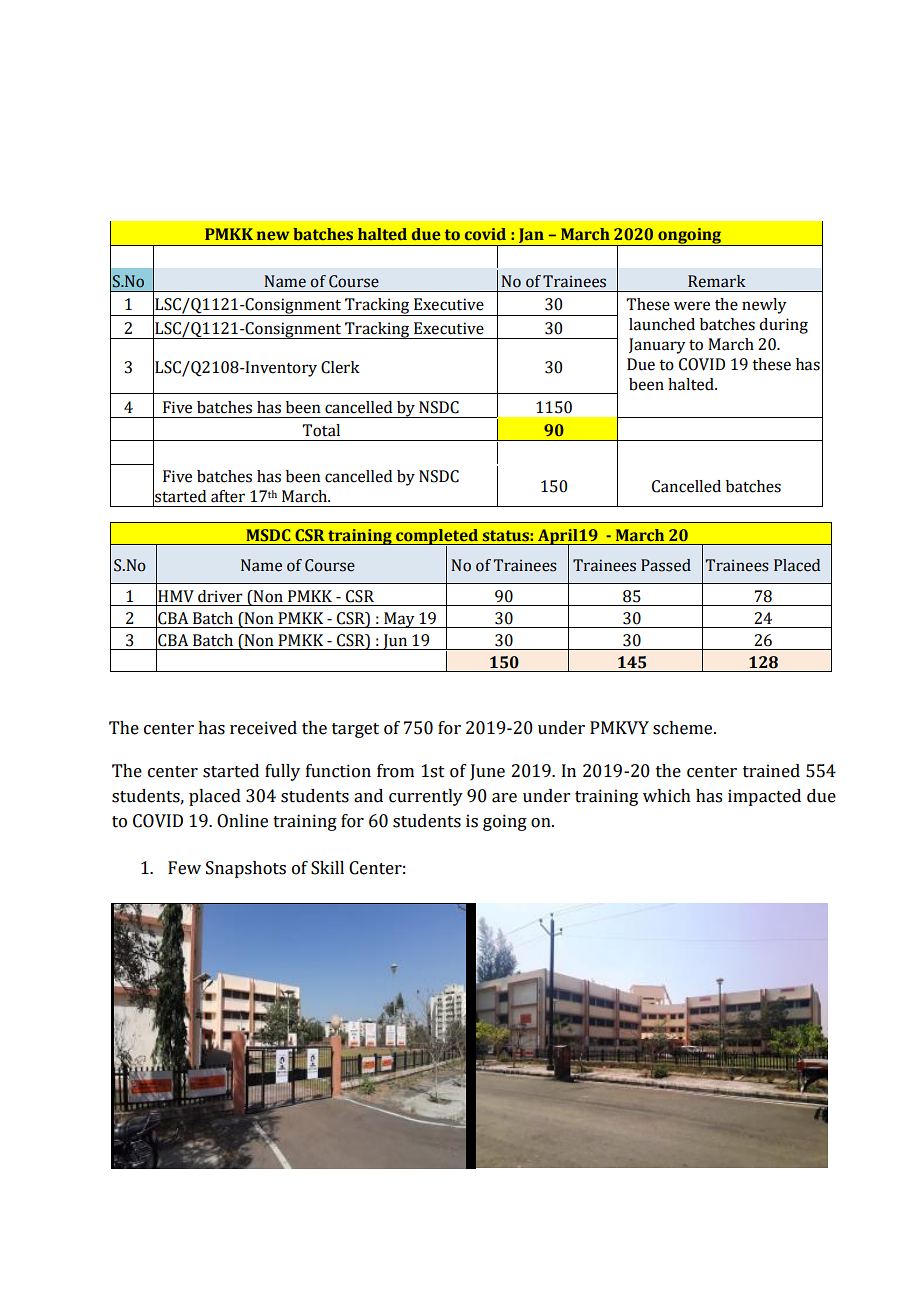  What do you see at coordinates (220, 596) in the screenshot?
I see `driver` at bounding box center [220, 596].
